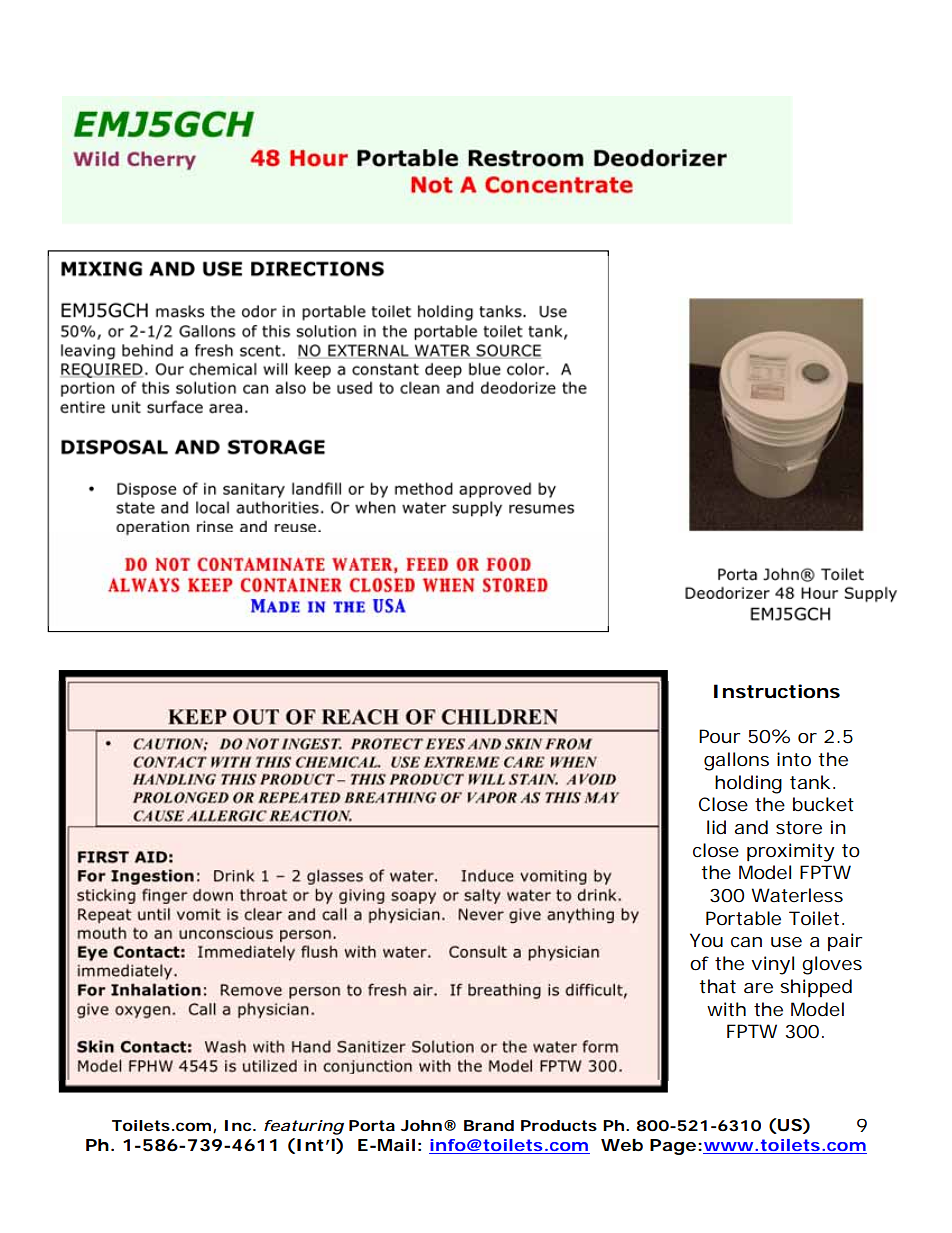  Describe the element at coordinates (526, 369) in the screenshot. I see `color` at that location.
